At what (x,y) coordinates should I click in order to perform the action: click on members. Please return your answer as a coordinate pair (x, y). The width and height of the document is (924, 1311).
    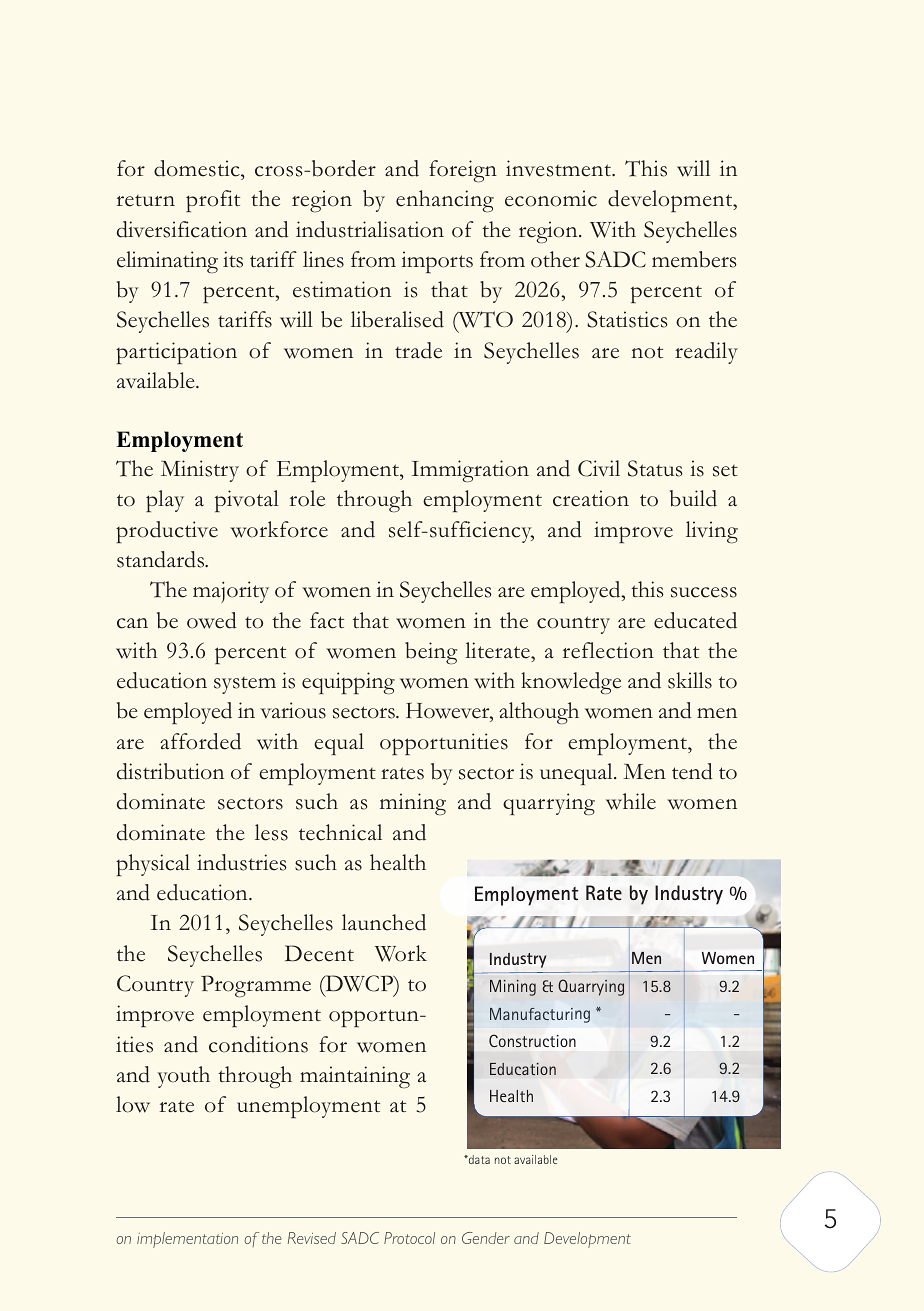
    Looking at the image, I should click on (694, 259).
